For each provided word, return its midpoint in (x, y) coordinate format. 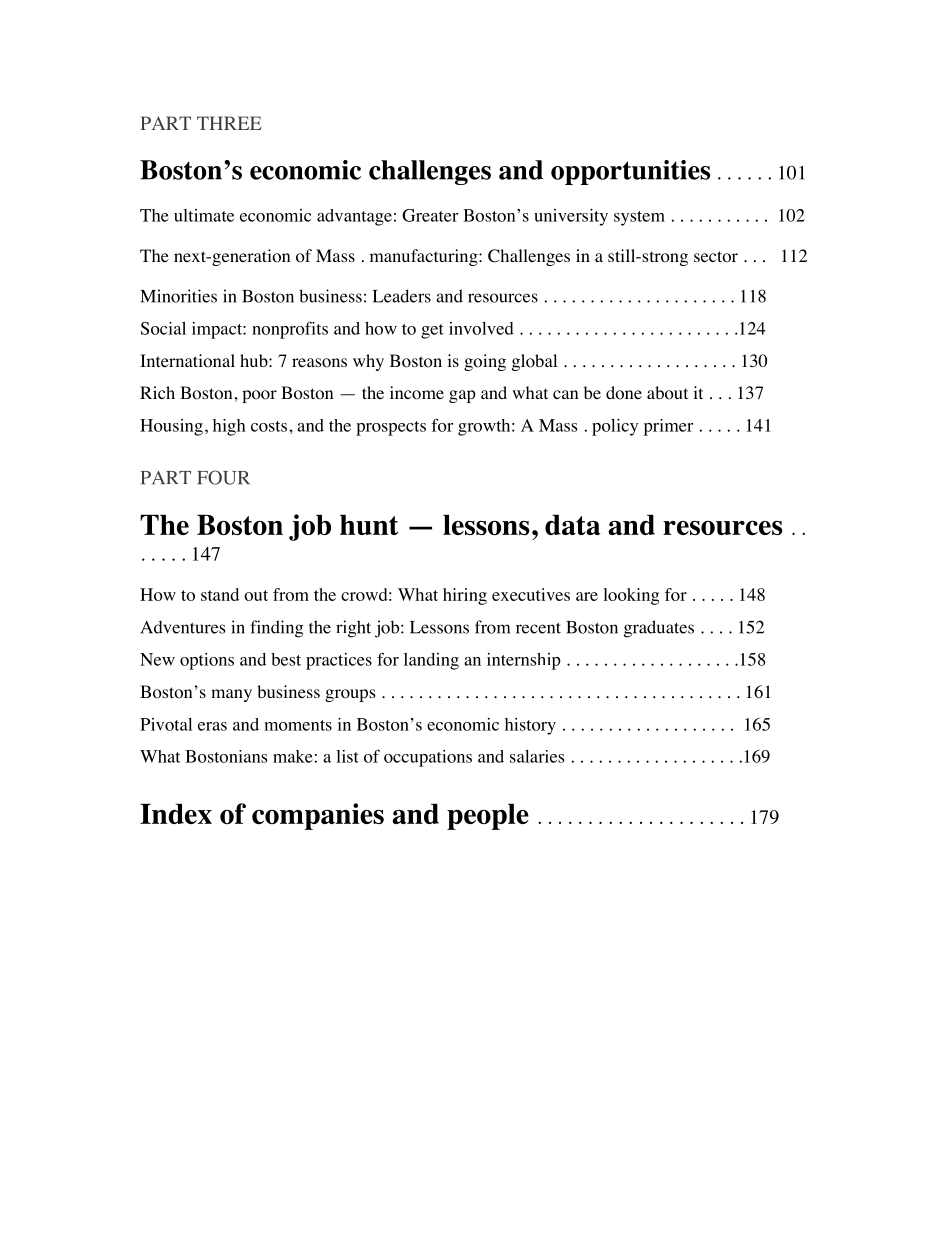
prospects (391, 428)
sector (716, 257)
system (639, 218)
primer (668, 427)
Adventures (183, 627)
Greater (430, 215)
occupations (428, 758)
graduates (659, 629)
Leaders (402, 296)
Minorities (178, 296)
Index (176, 813)
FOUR (223, 477)
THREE (229, 123)
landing (431, 661)
